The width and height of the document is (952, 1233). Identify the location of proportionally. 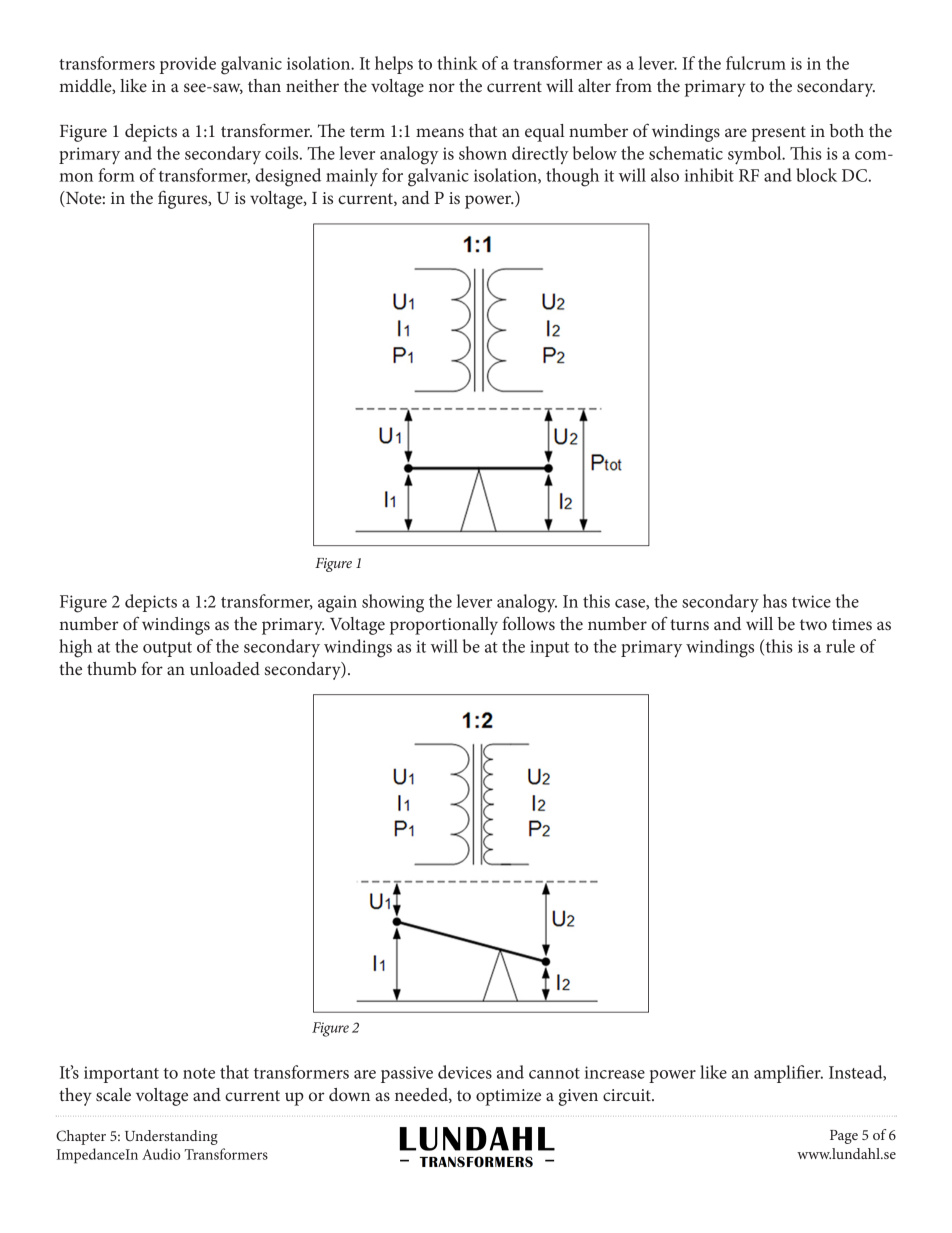
(444, 626).
